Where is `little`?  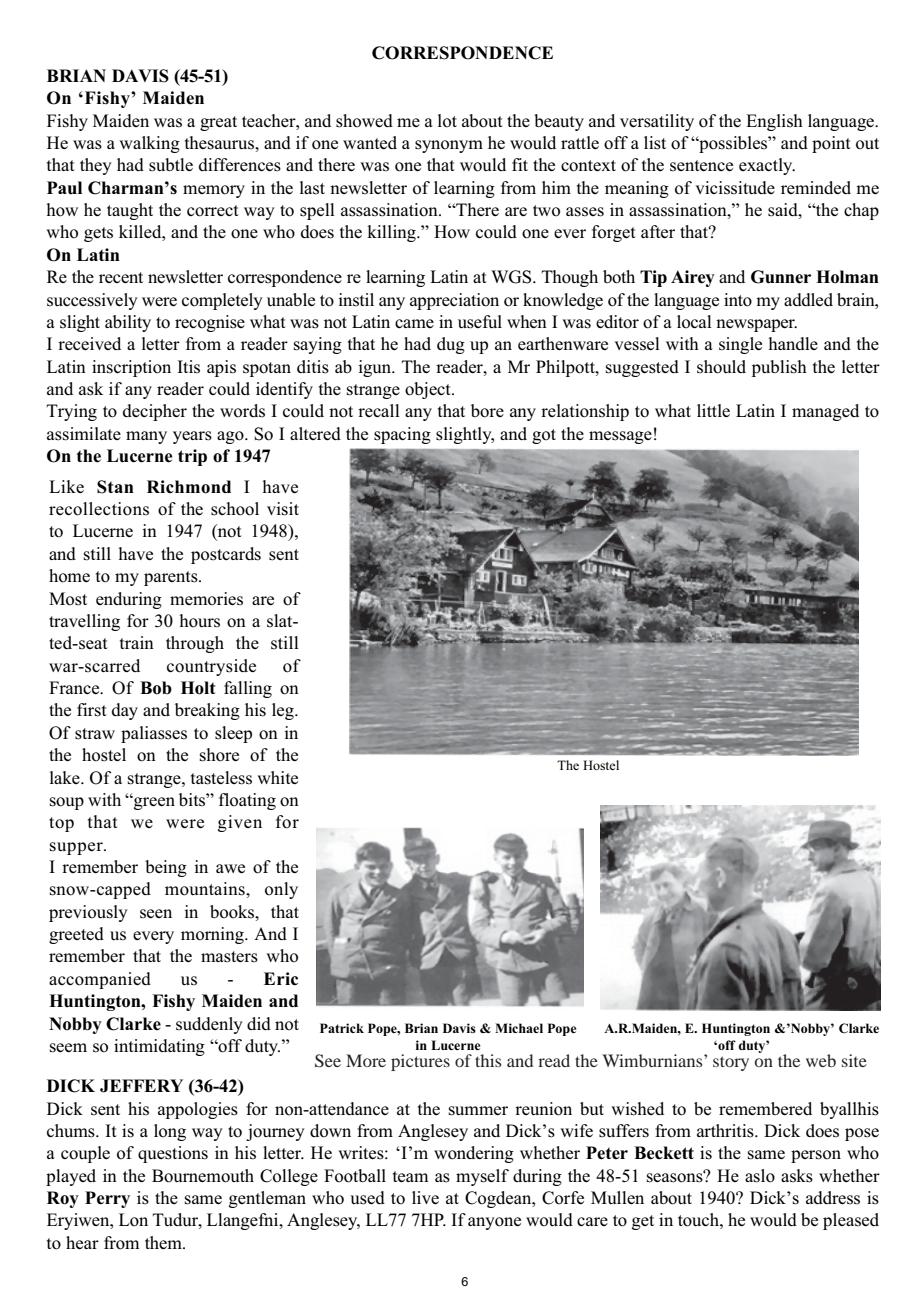
little is located at coordinates (713, 410).
